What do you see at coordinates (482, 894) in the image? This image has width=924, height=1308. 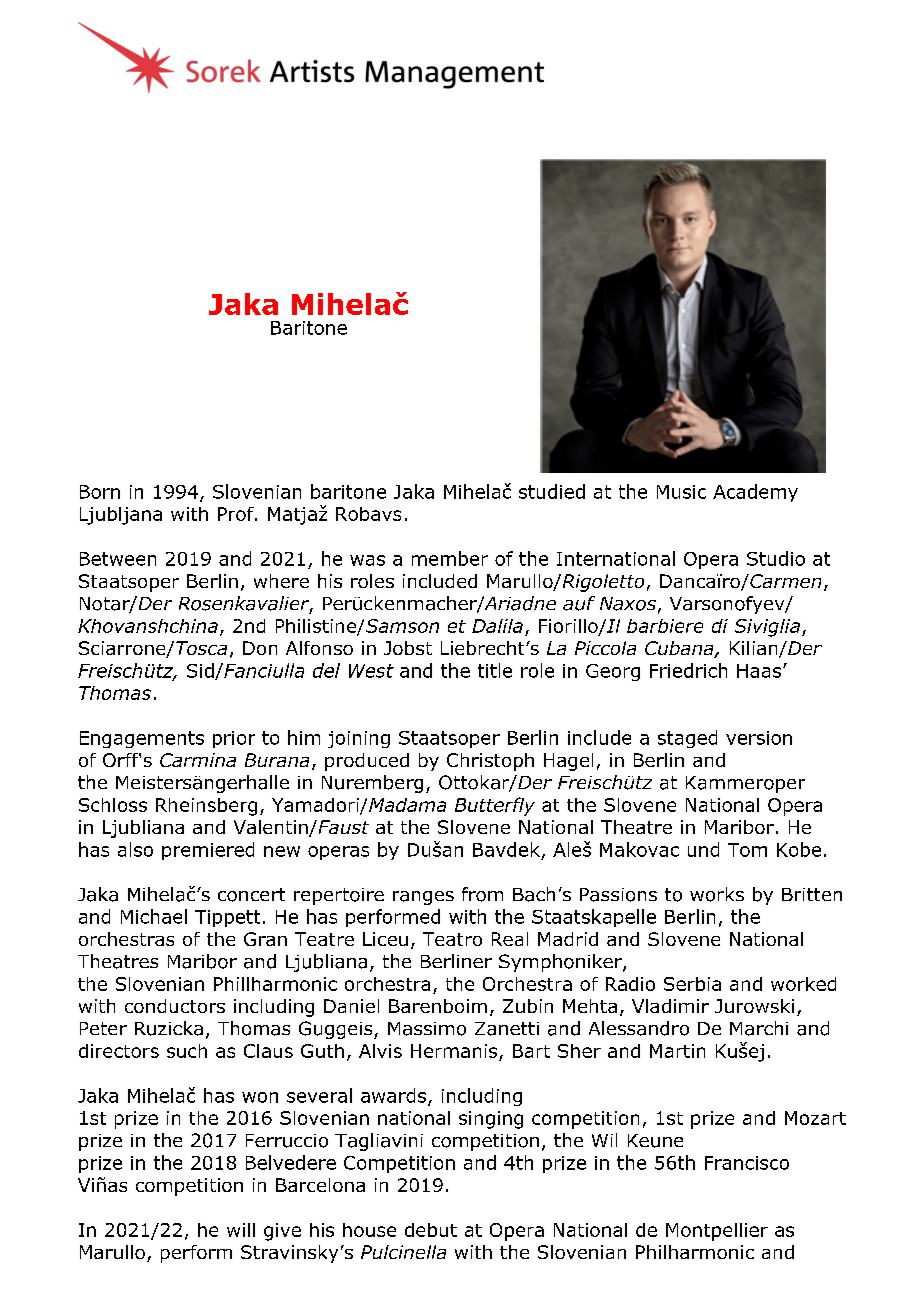 I see `from` at bounding box center [482, 894].
